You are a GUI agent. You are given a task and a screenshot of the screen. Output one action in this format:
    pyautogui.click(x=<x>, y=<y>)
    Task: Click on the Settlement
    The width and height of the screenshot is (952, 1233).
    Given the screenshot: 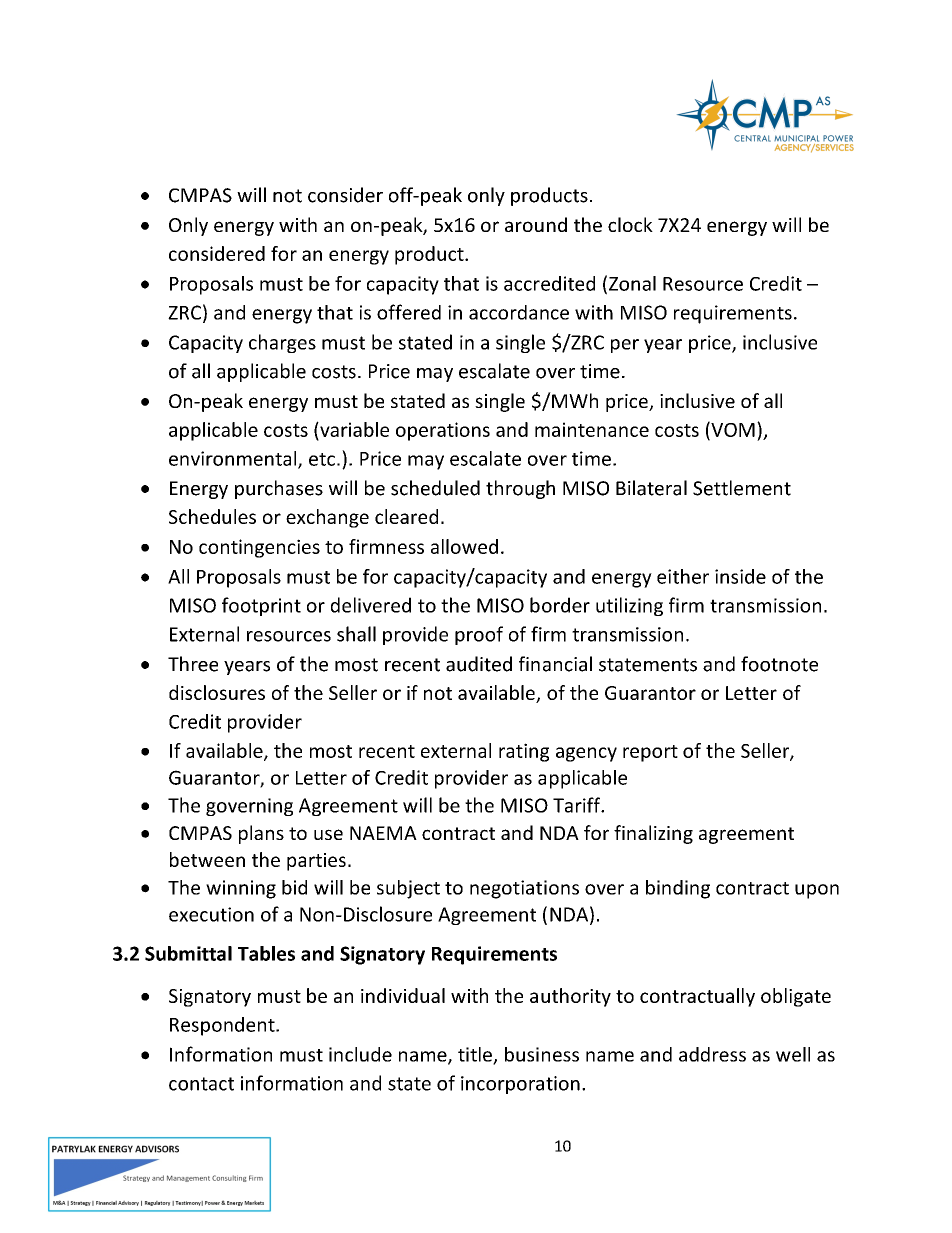 What is the action you would take?
    pyautogui.click(x=742, y=488)
